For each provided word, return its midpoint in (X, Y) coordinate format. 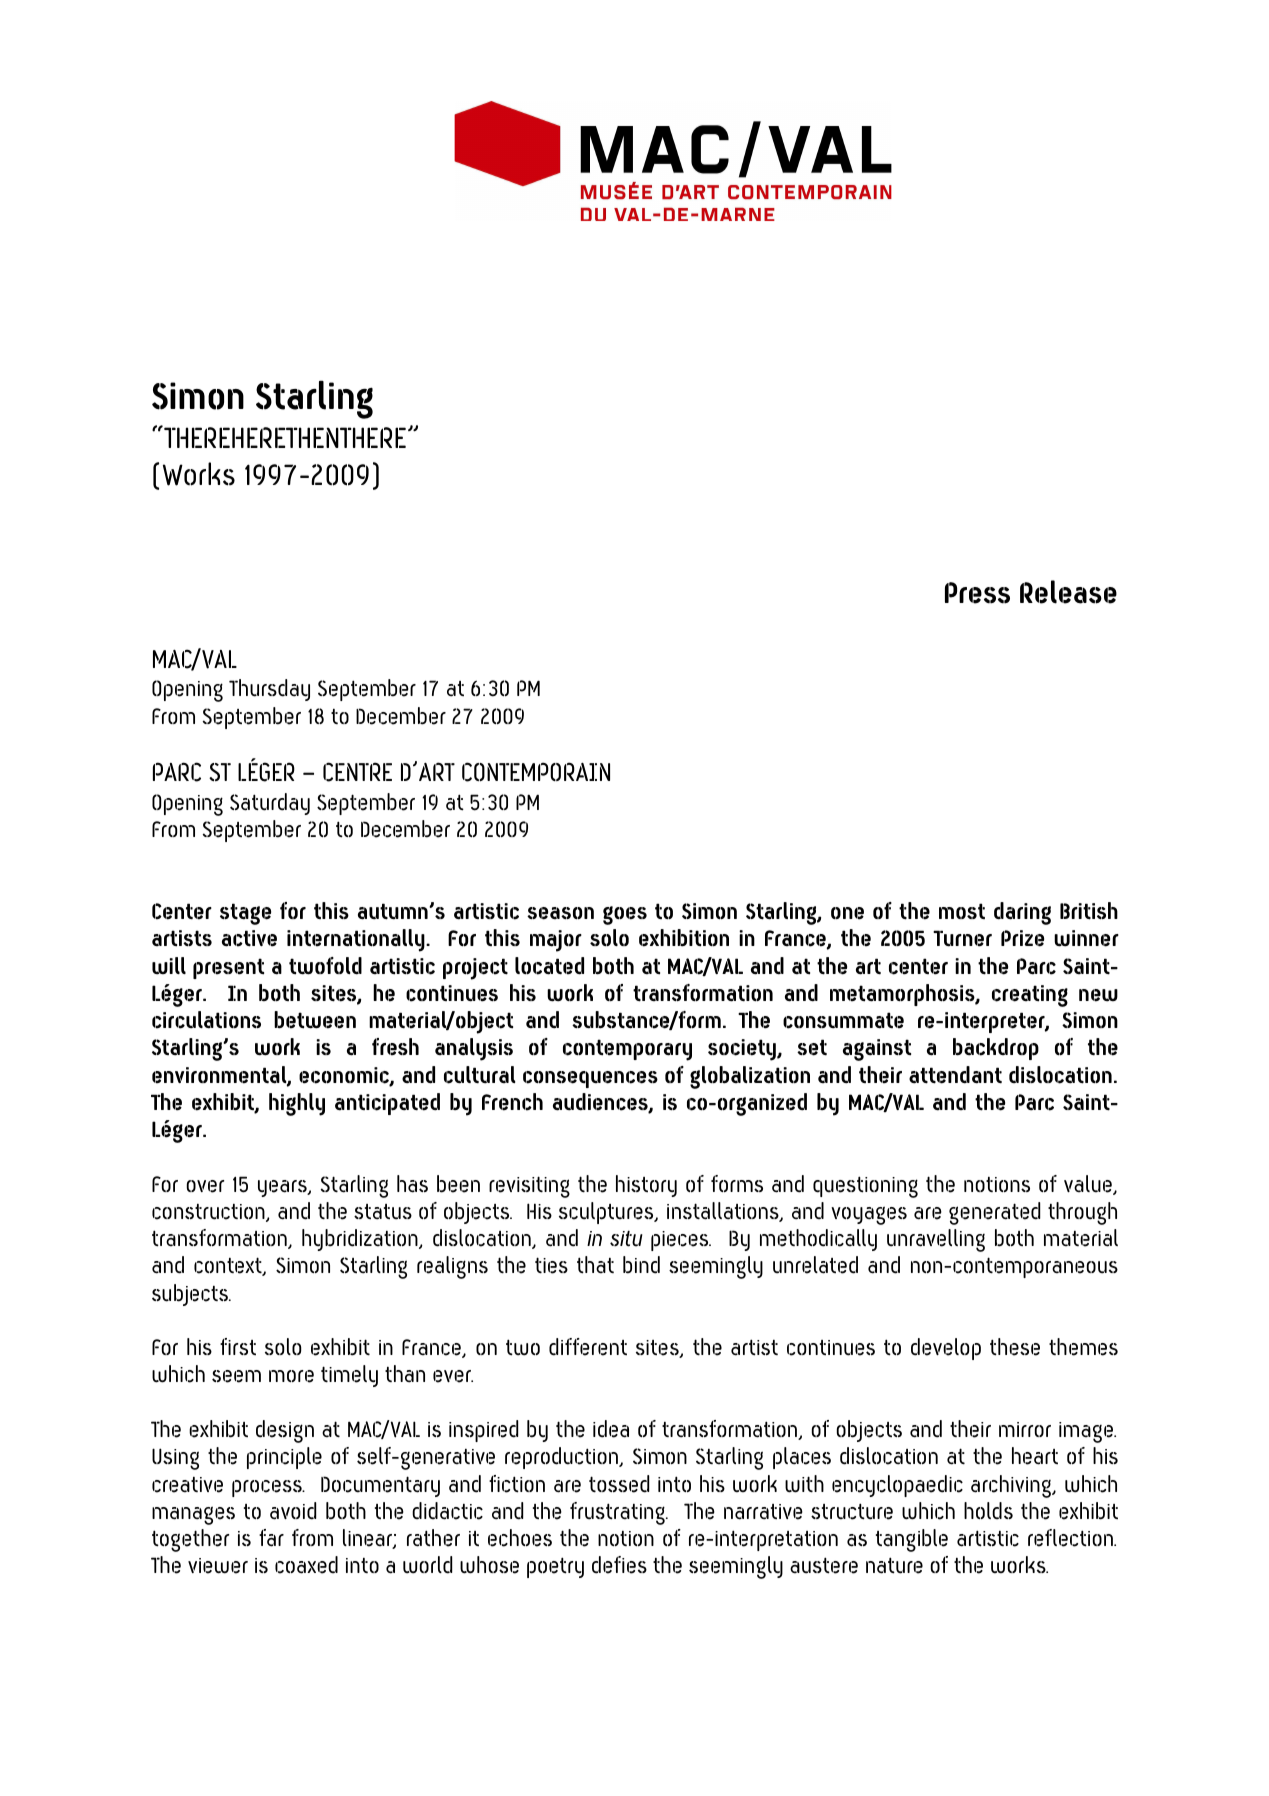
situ (626, 1238)
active (249, 938)
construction (209, 1213)
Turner (962, 938)
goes (625, 915)
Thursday (269, 690)
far (271, 1538)
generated (994, 1213)
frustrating (618, 1513)
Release (1068, 592)
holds (988, 1511)
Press (977, 593)
